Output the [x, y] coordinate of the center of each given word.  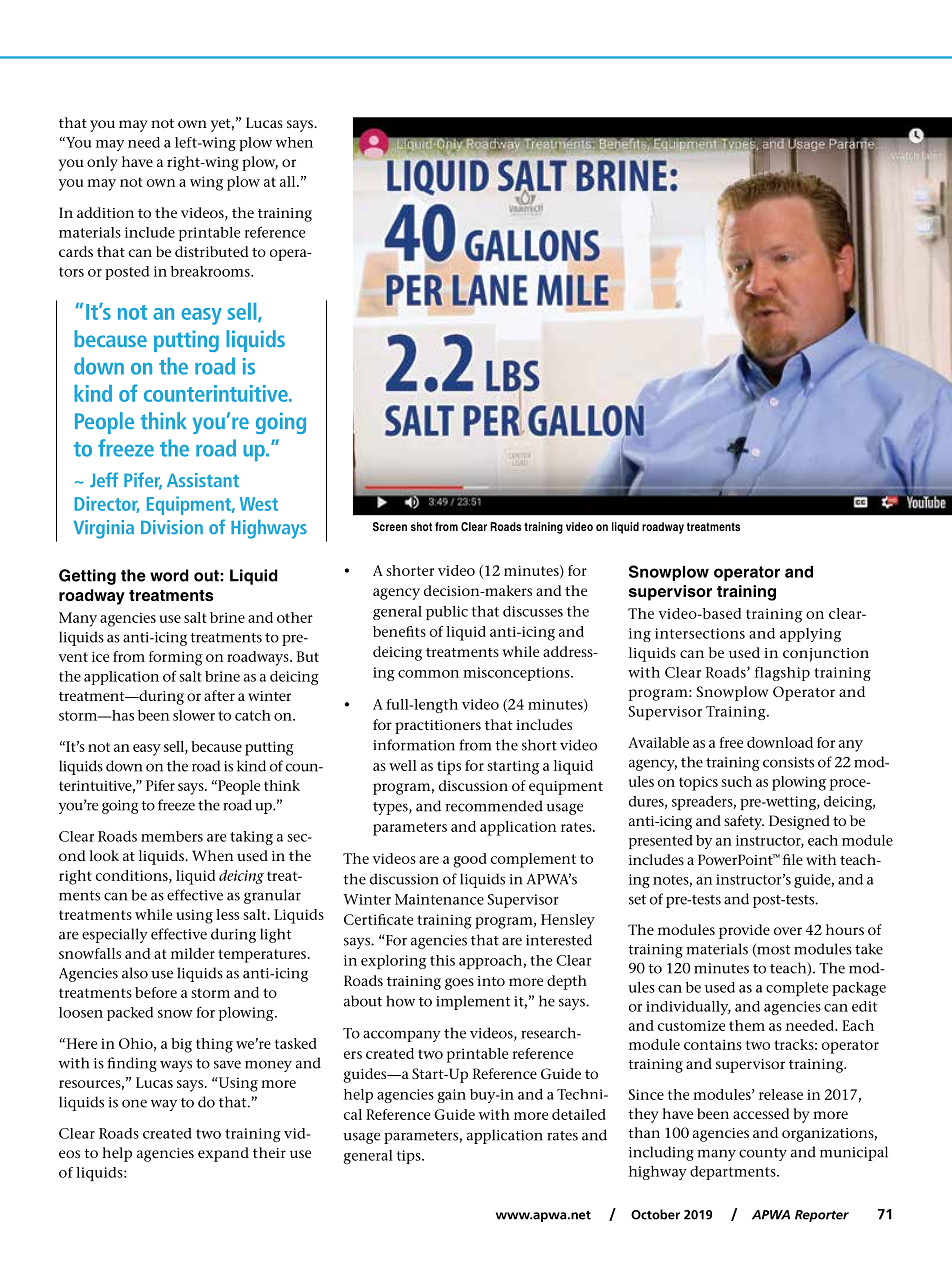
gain [451, 1096]
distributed [212, 251]
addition [105, 212]
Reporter [822, 1216]
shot [421, 526]
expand [223, 1154]
